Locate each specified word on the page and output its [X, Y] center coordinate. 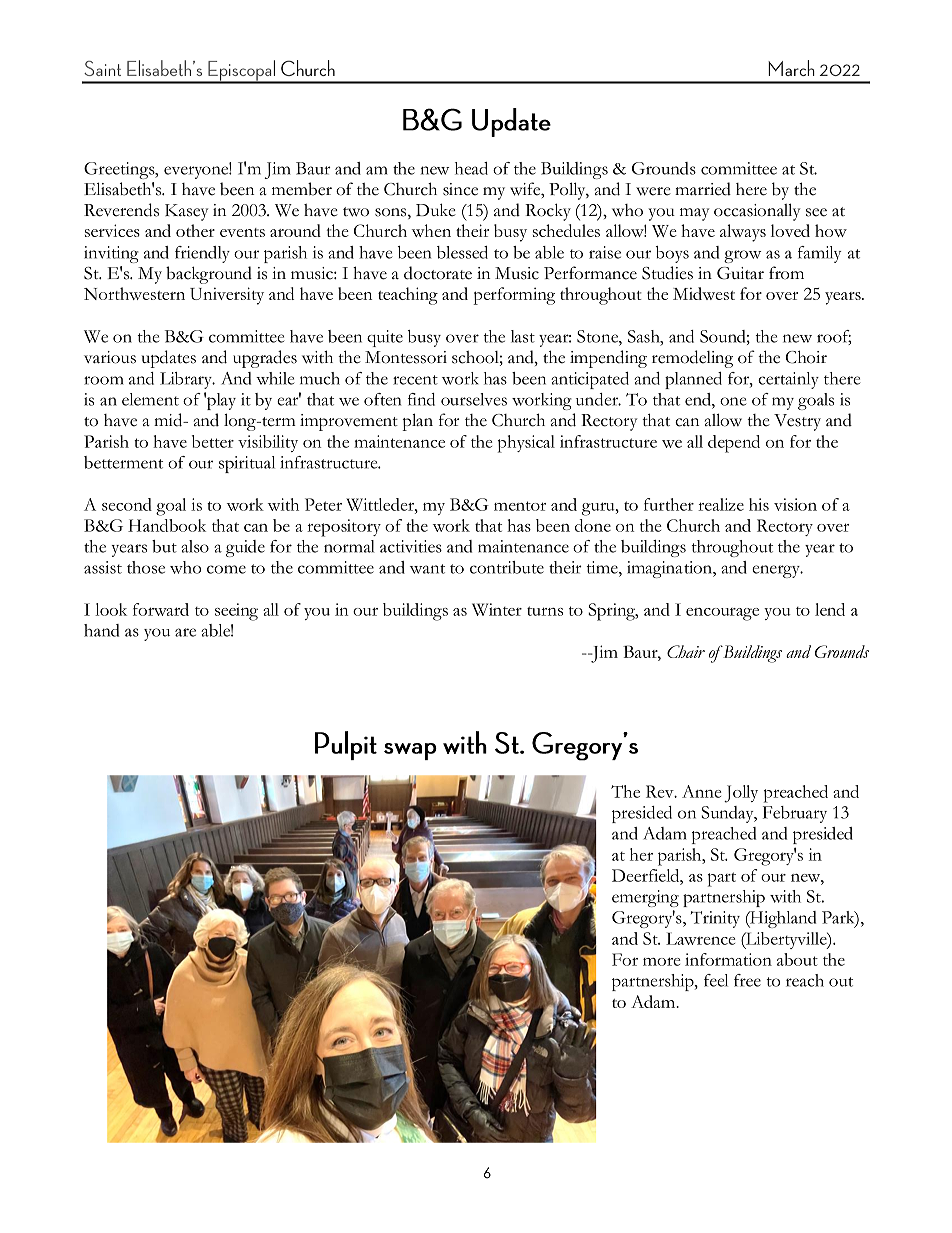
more [661, 961]
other [195, 230]
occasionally [757, 212]
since [460, 189]
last [523, 336]
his [759, 504]
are [185, 632]
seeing [236, 612]
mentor [520, 506]
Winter [497, 609]
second [127, 504]
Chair [686, 651]
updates [169, 359]
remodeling [692, 359]
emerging [645, 898]
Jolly [741, 794]
